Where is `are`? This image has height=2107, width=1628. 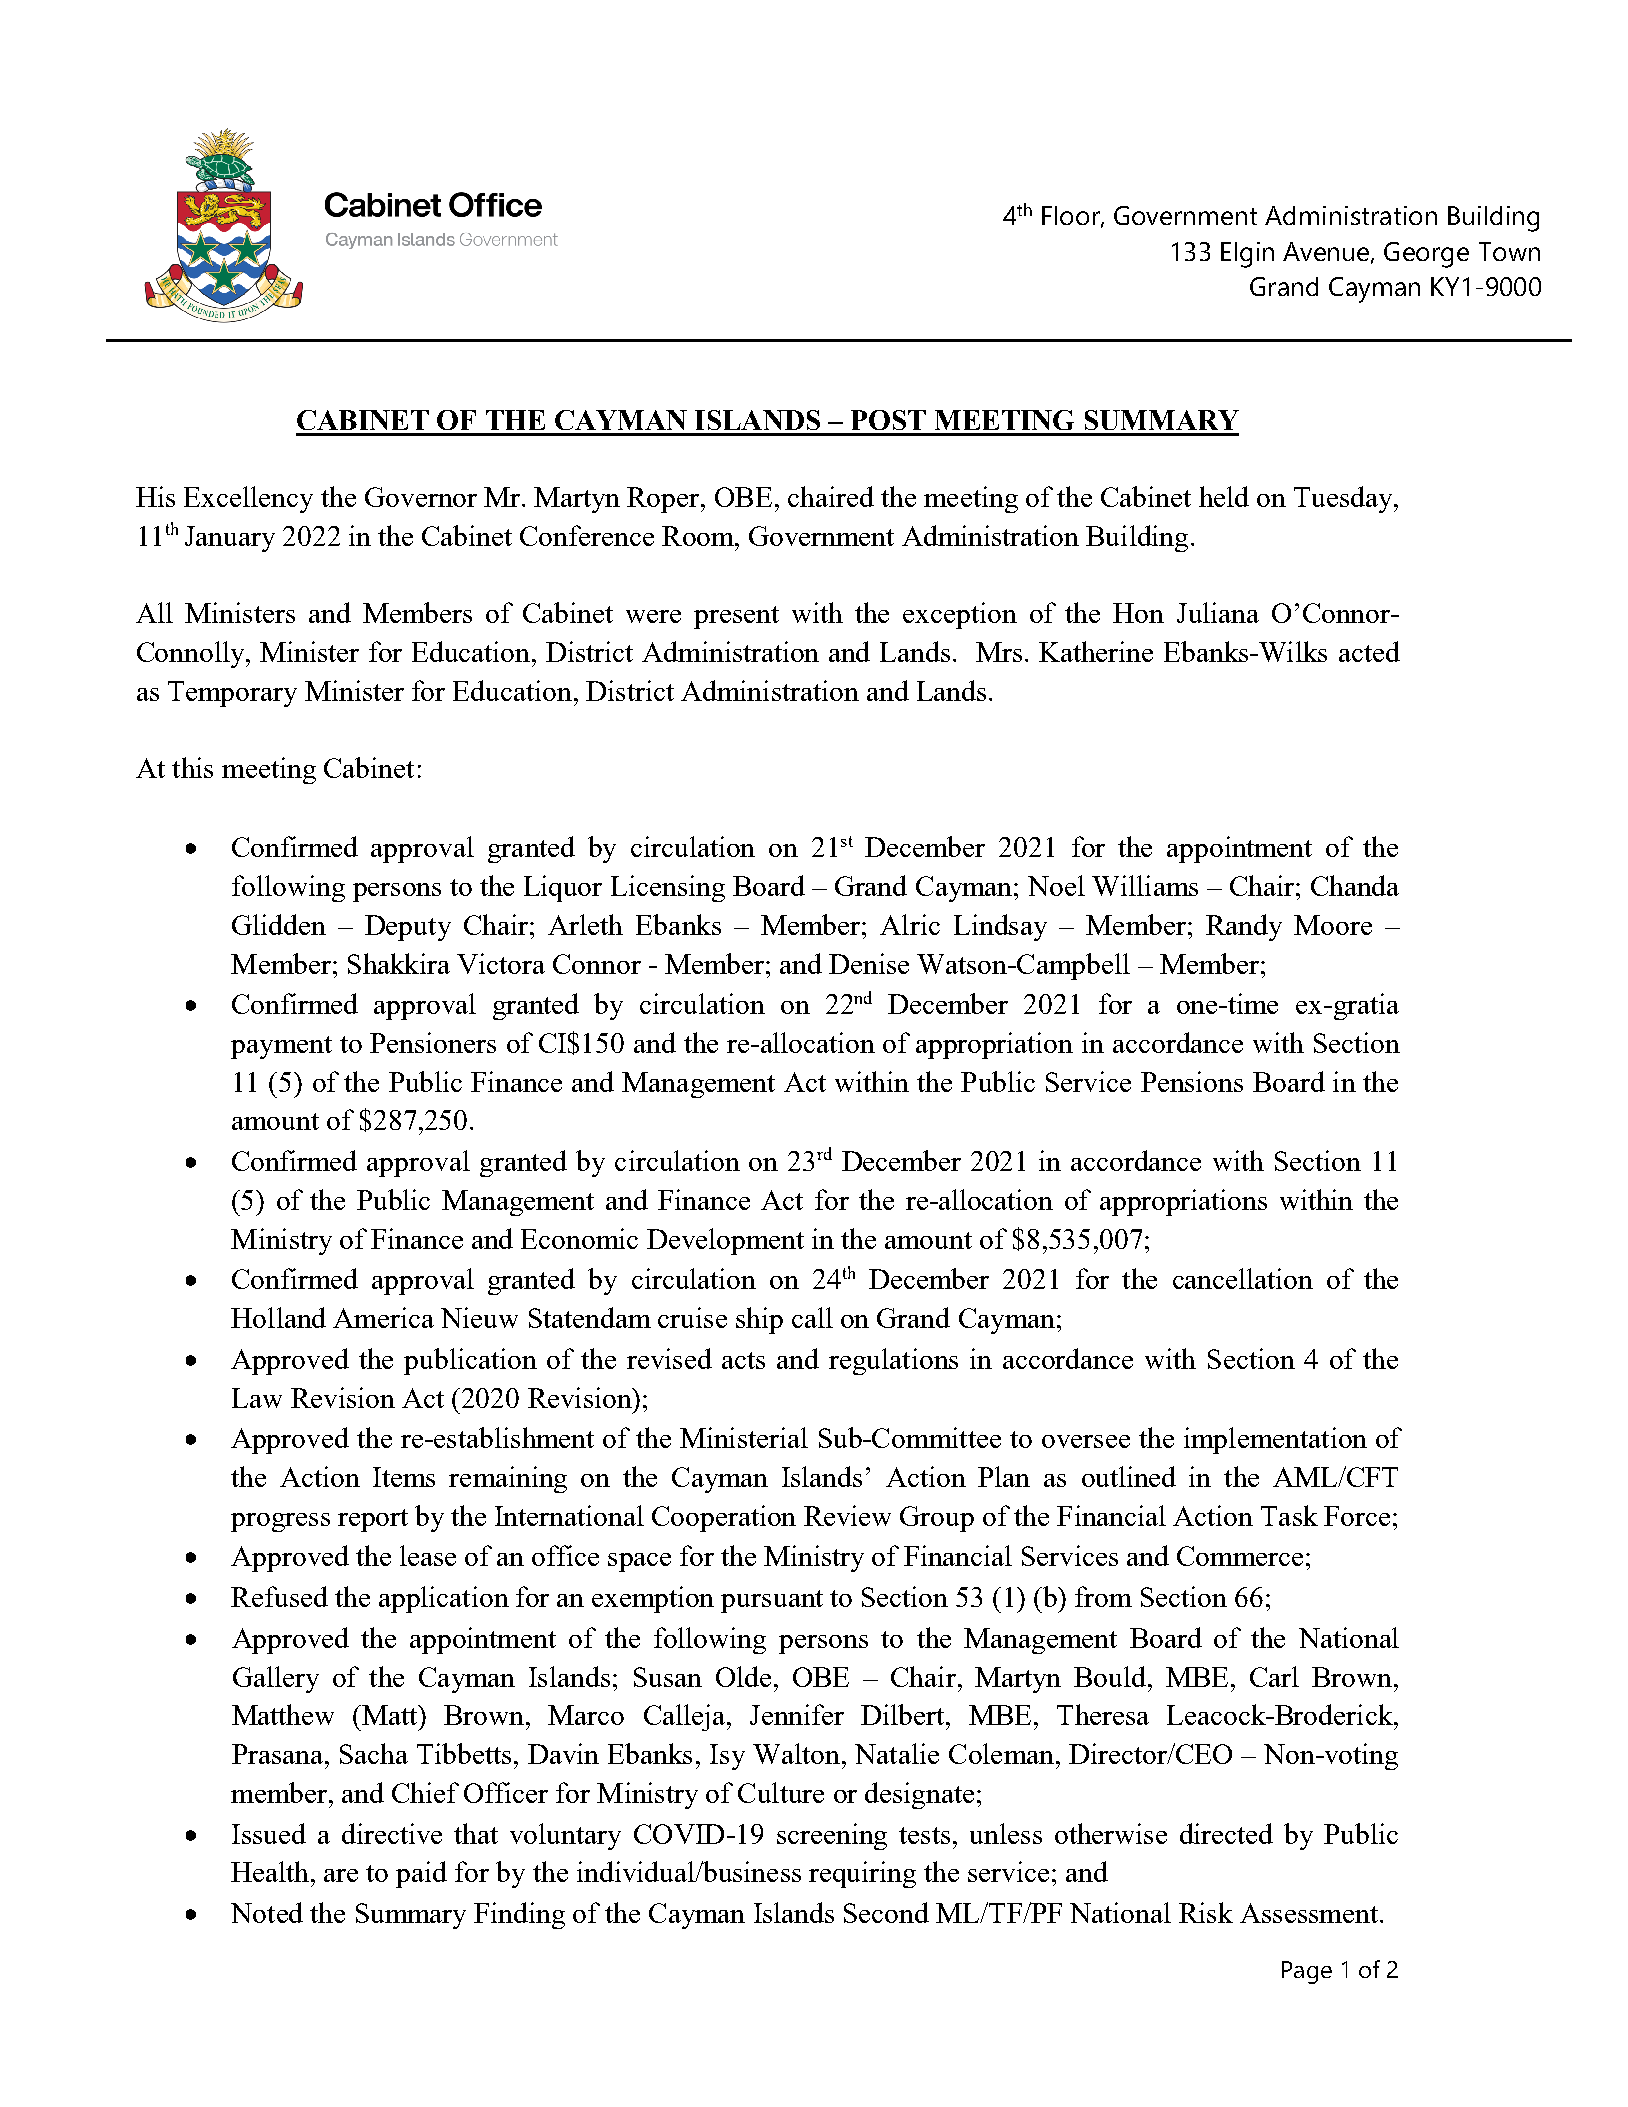
are is located at coordinates (341, 1875).
